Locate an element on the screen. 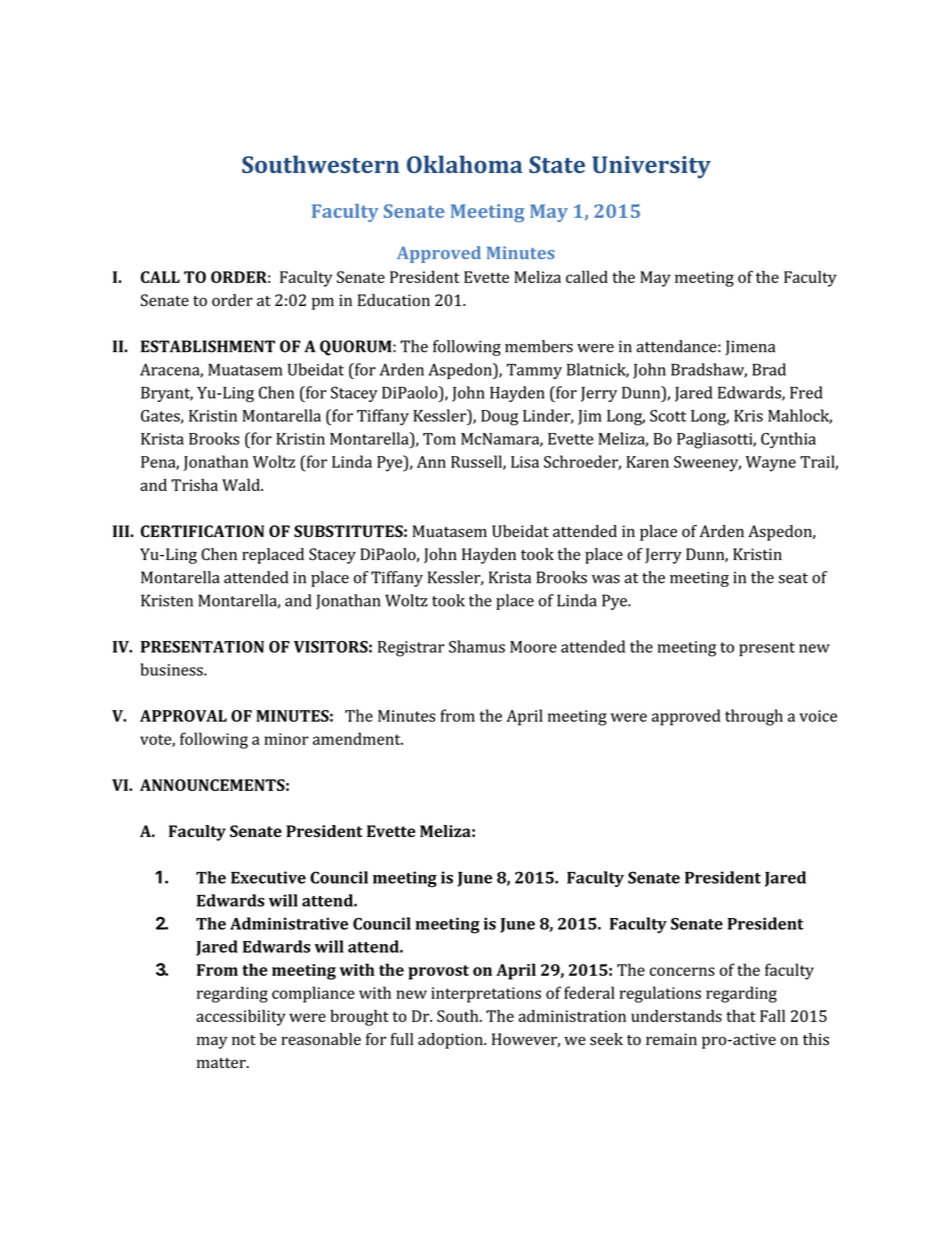 The width and height of the screenshot is (952, 1233). Doug is located at coordinates (499, 418).
